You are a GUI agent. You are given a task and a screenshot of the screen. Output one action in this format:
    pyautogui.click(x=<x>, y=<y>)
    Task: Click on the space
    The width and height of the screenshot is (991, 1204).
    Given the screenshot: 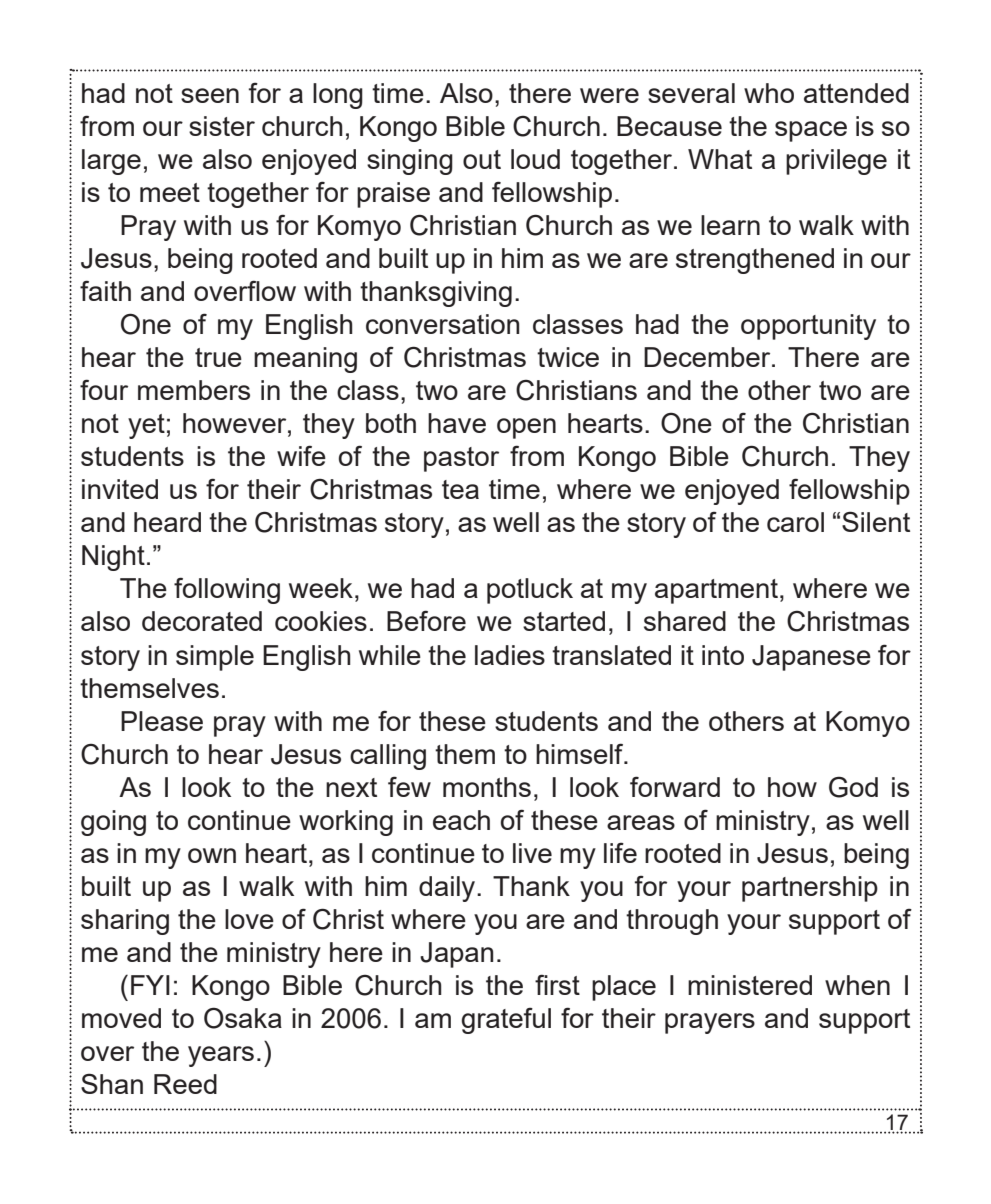 What is the action you would take?
    pyautogui.click(x=811, y=131)
